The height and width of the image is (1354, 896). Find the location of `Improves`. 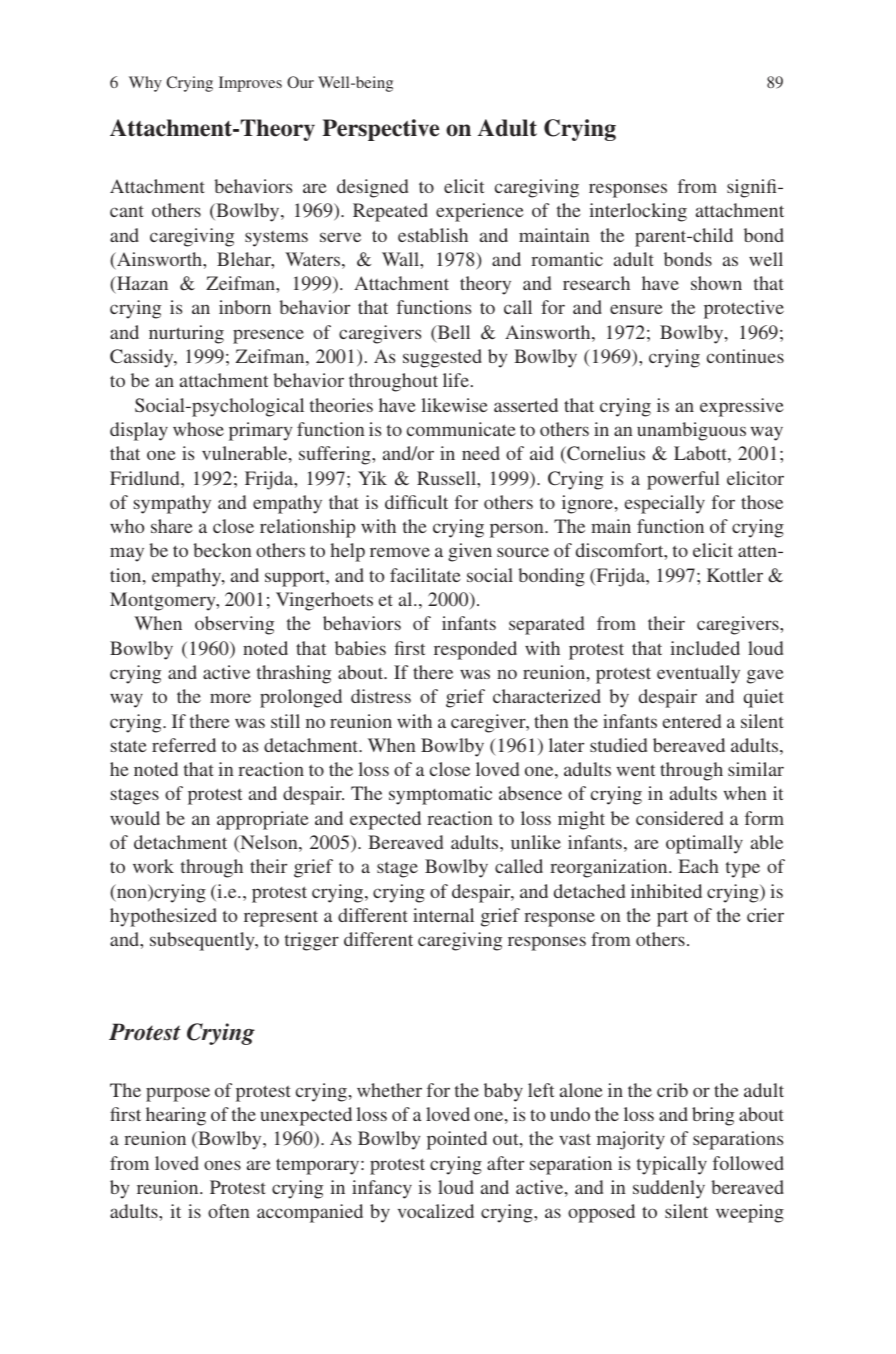

Improves is located at coordinates (250, 84).
